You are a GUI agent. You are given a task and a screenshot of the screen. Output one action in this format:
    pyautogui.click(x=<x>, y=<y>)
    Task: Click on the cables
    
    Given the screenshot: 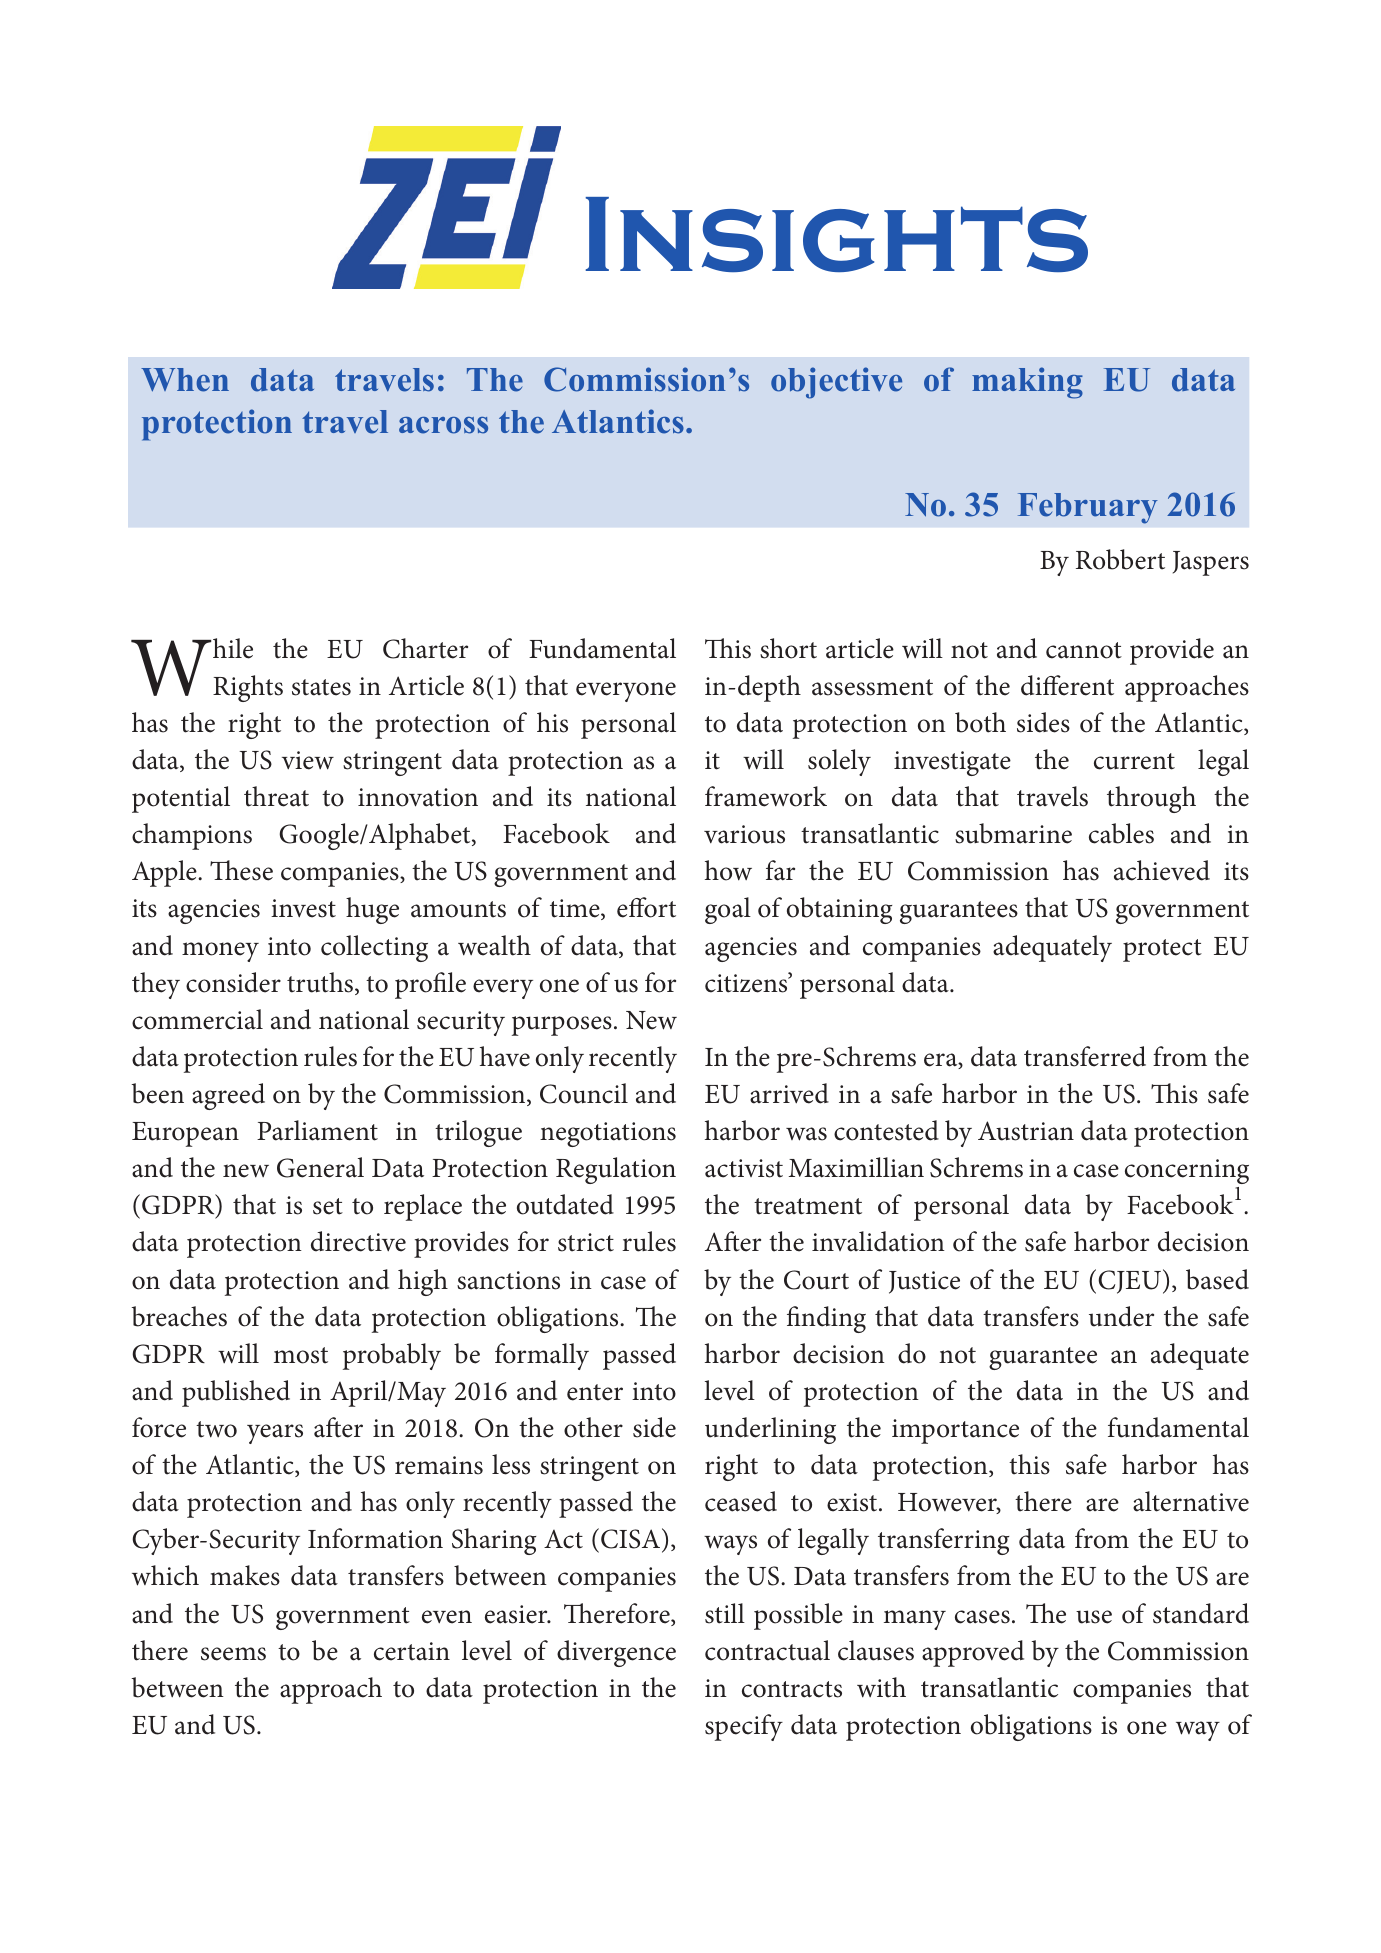 What is the action you would take?
    pyautogui.click(x=1121, y=833)
